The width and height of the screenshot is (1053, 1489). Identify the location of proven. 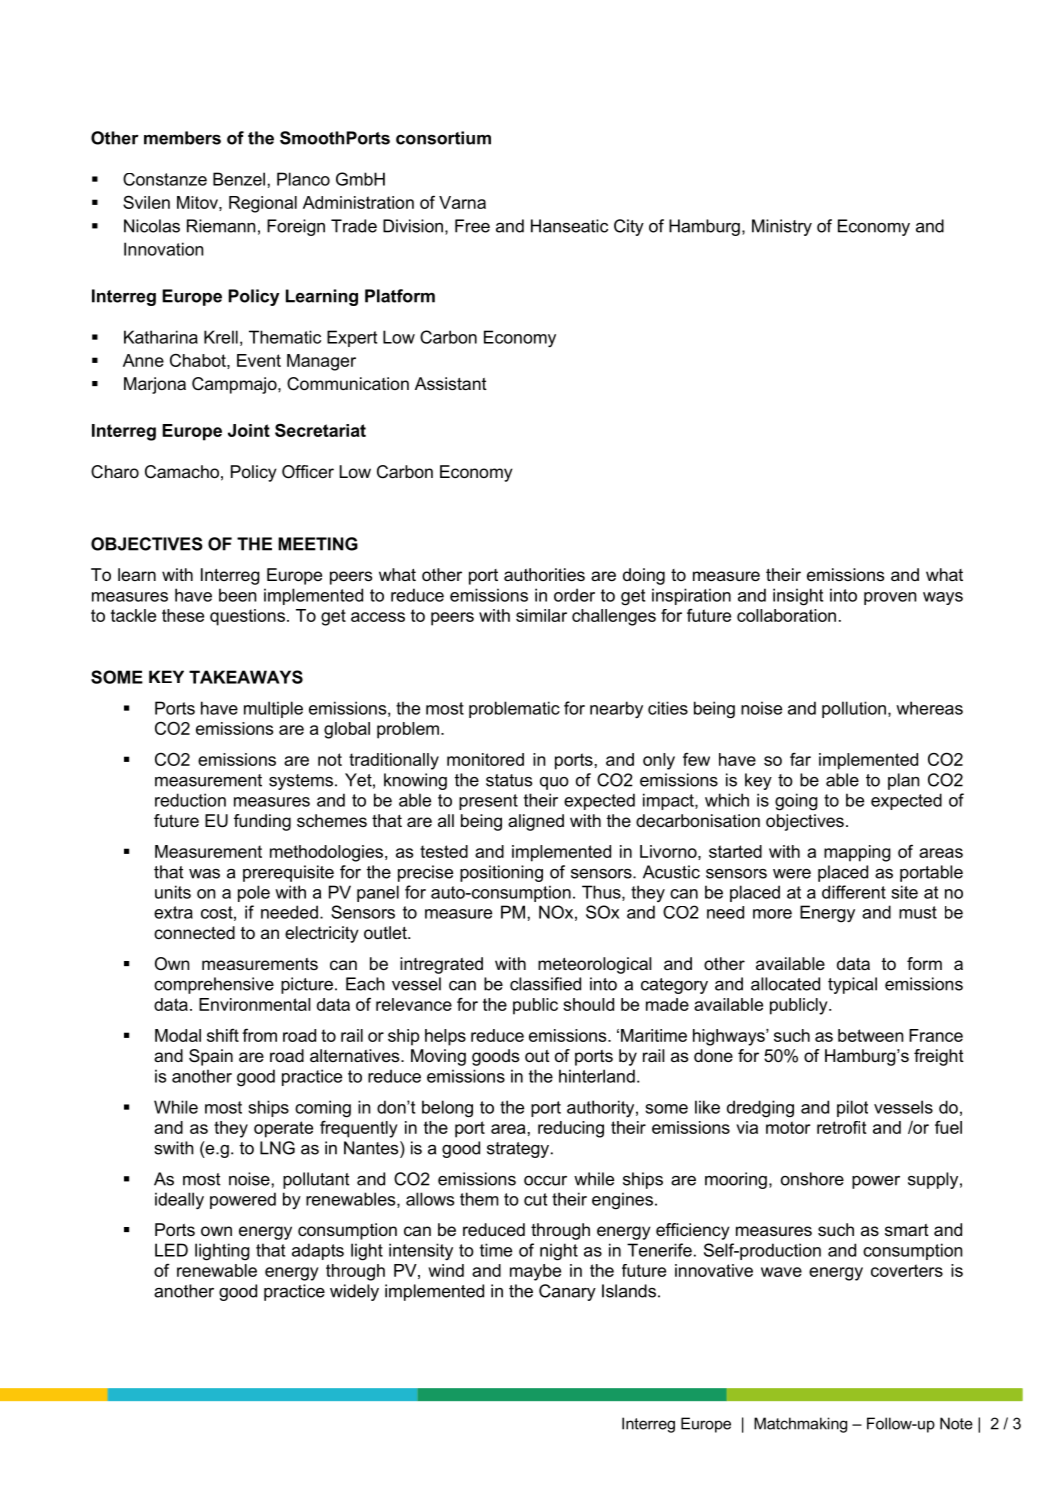
(890, 598).
